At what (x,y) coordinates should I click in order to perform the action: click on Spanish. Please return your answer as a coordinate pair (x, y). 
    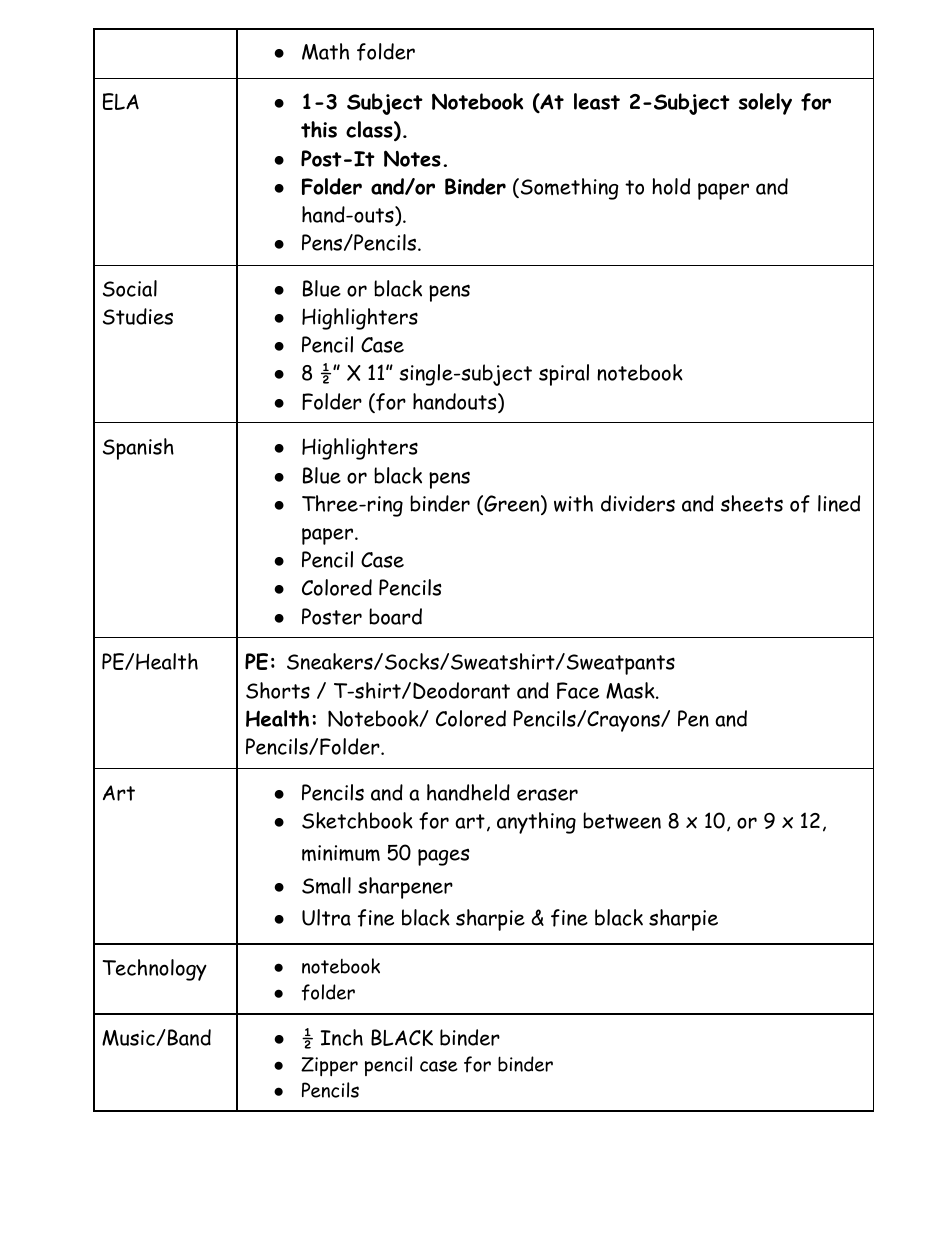
    Looking at the image, I should click on (138, 449).
